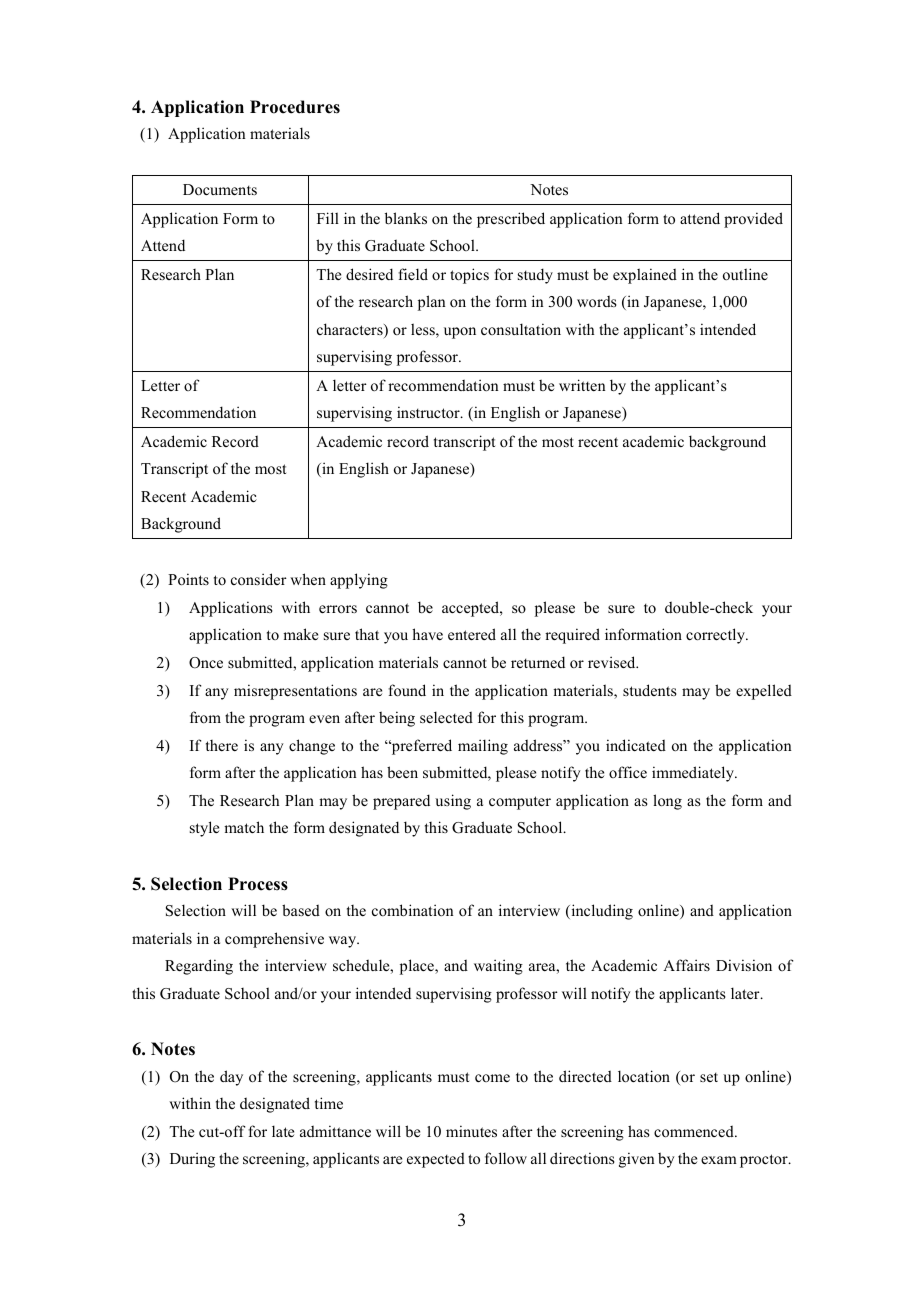 This screenshot has height=1308, width=924. Describe the element at coordinates (300, 634) in the screenshot. I see `make` at that location.
